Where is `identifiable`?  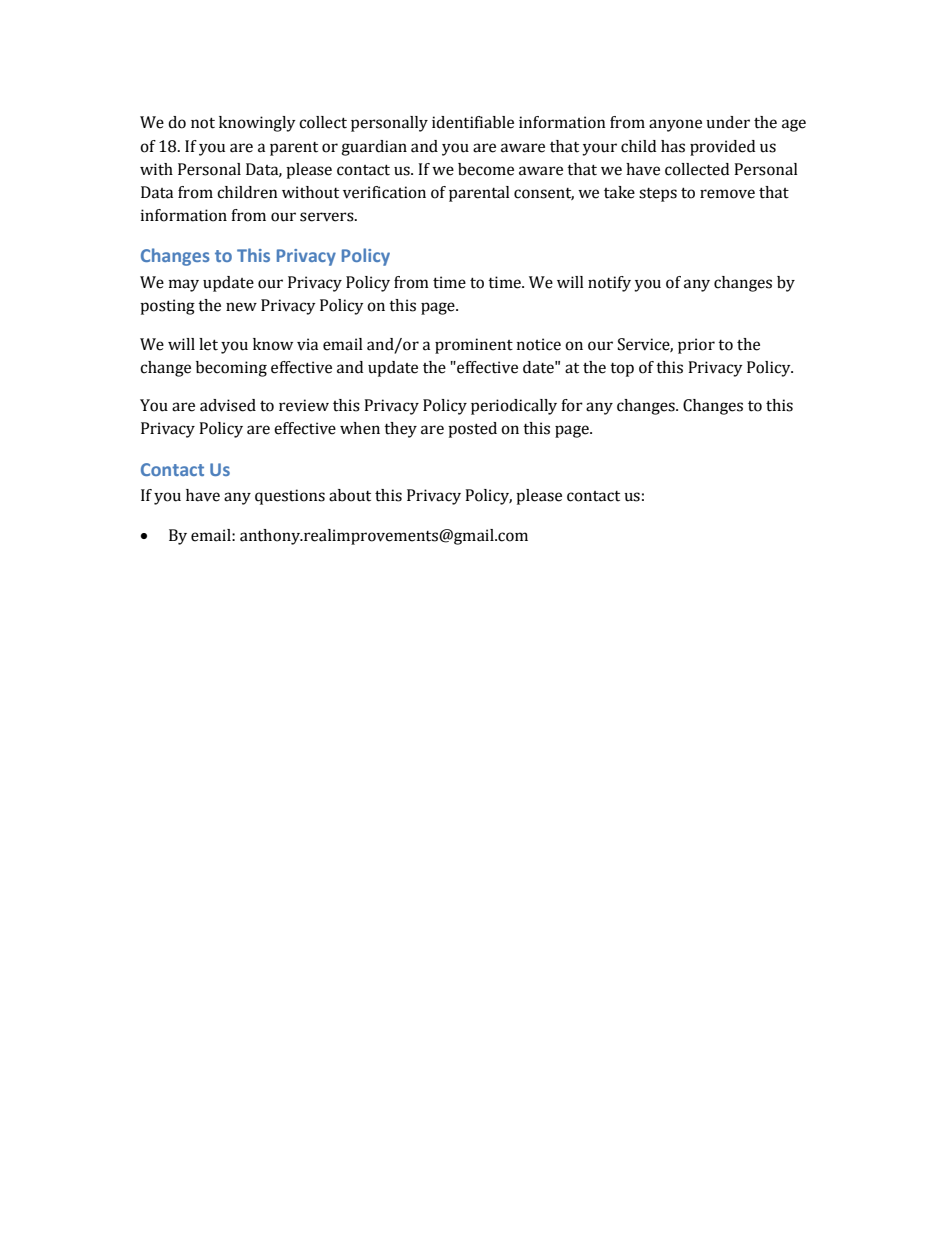 identifiable is located at coordinates (473, 122).
